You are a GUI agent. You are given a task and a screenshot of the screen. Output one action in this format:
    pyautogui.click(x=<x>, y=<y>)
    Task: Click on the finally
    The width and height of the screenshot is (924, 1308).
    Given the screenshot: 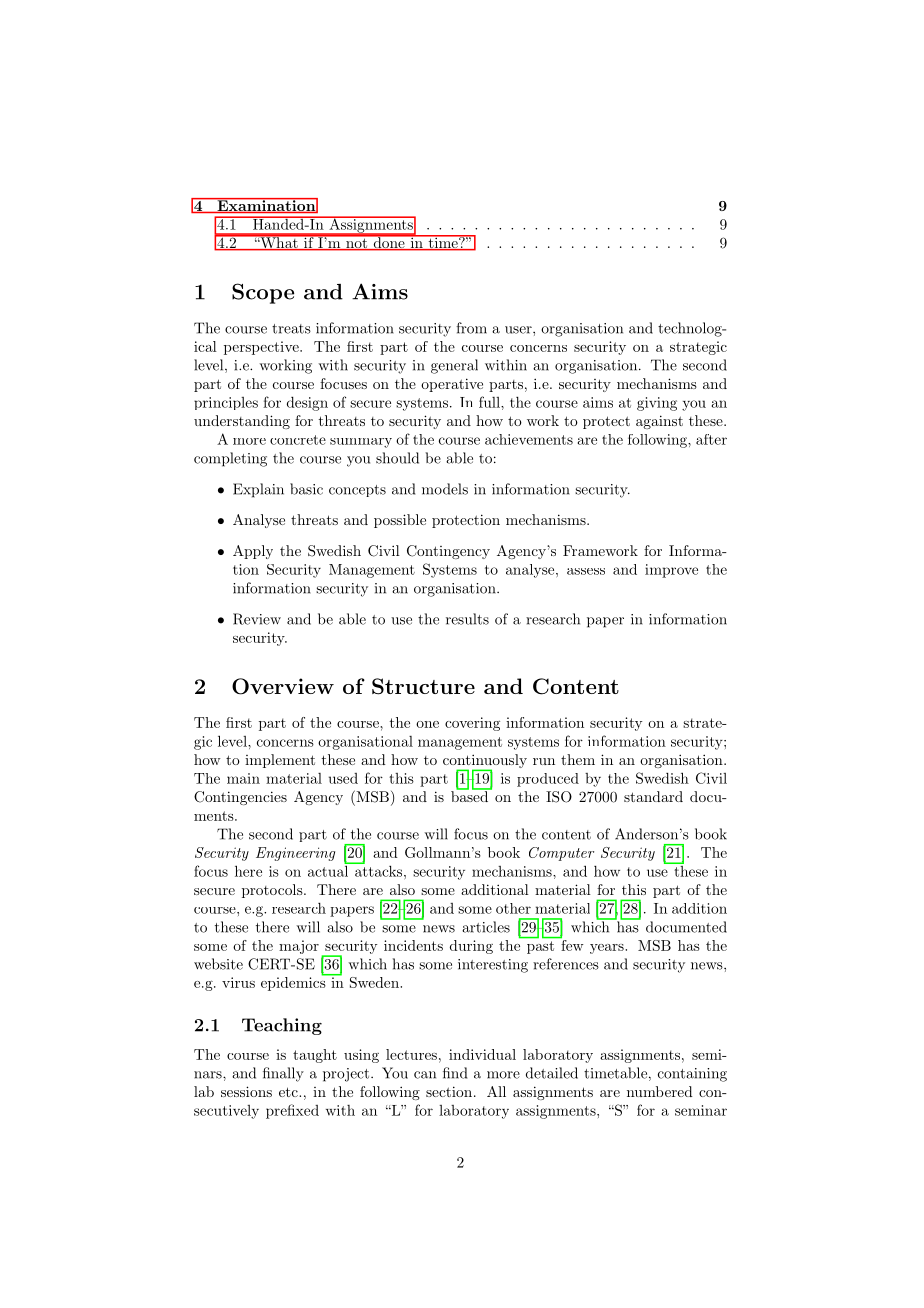 What is the action you would take?
    pyautogui.click(x=283, y=1074)
